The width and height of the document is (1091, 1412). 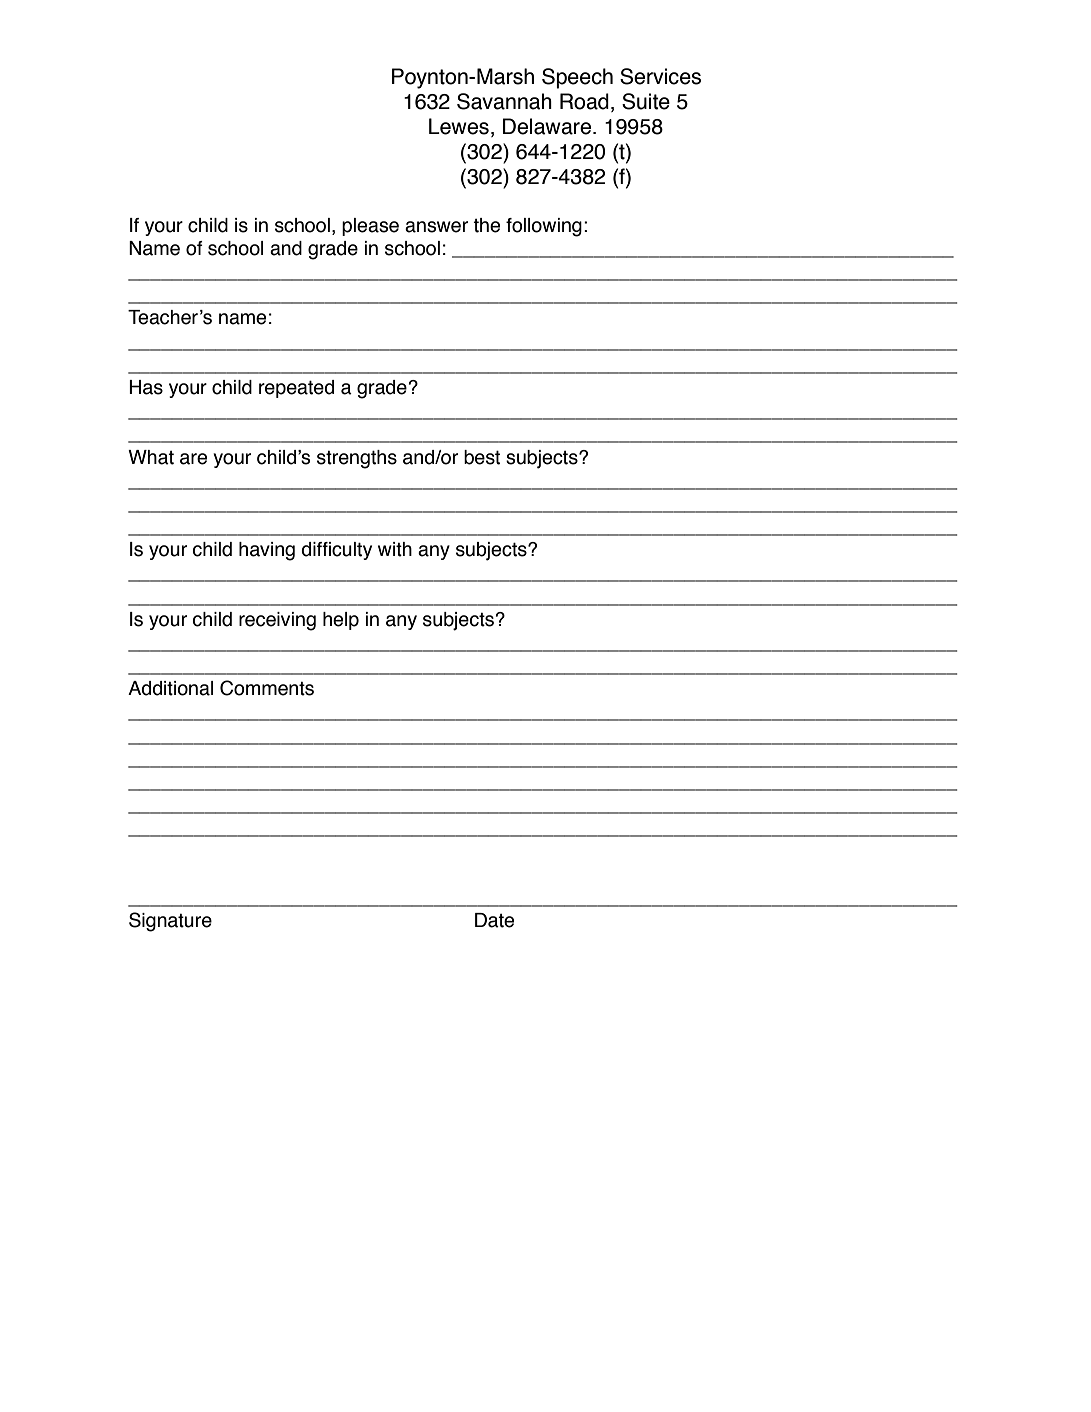 I want to click on help, so click(x=341, y=621).
